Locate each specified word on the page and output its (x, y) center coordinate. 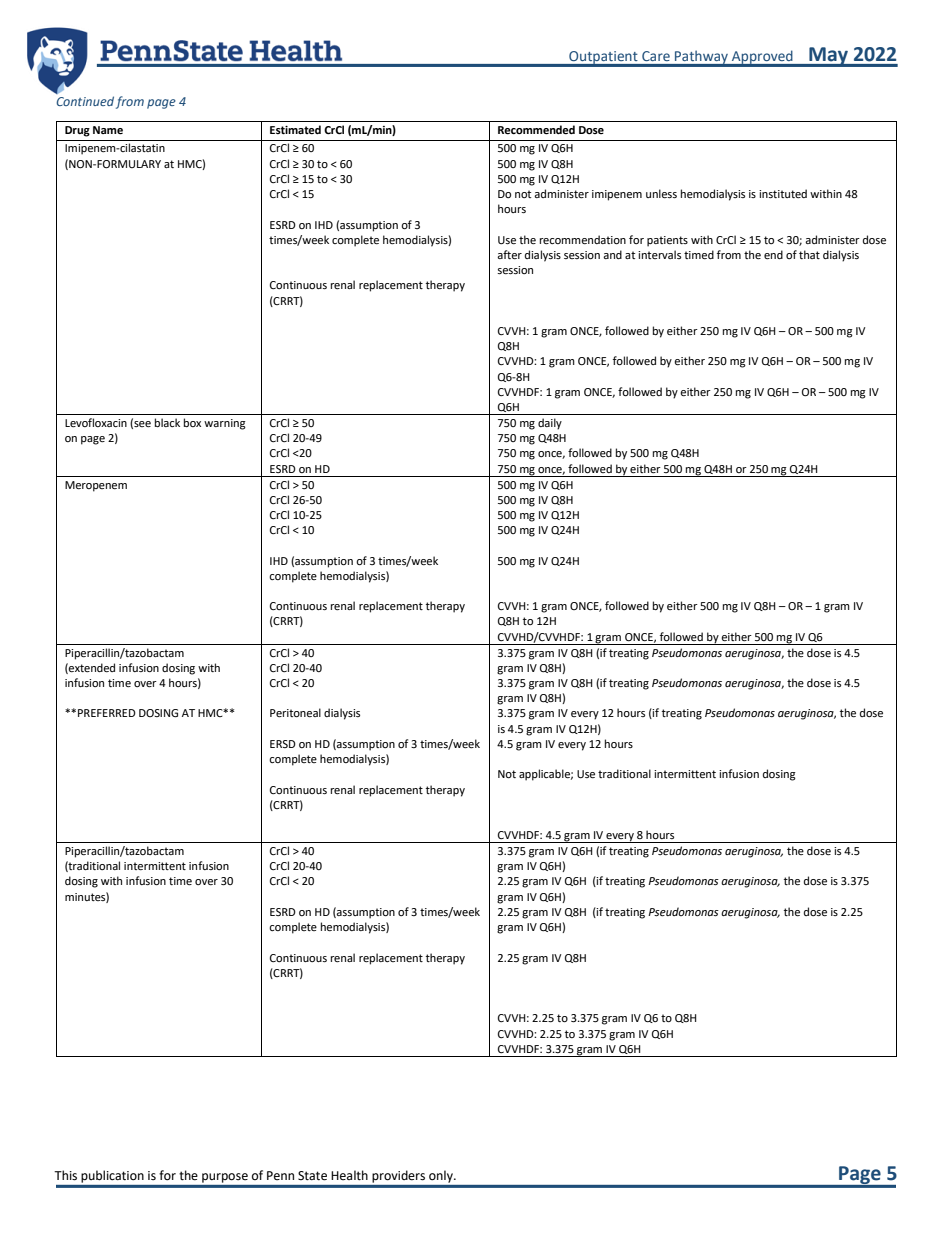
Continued (85, 101)
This (65, 1175)
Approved (762, 58)
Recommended (536, 130)
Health (349, 1175)
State (312, 1176)
